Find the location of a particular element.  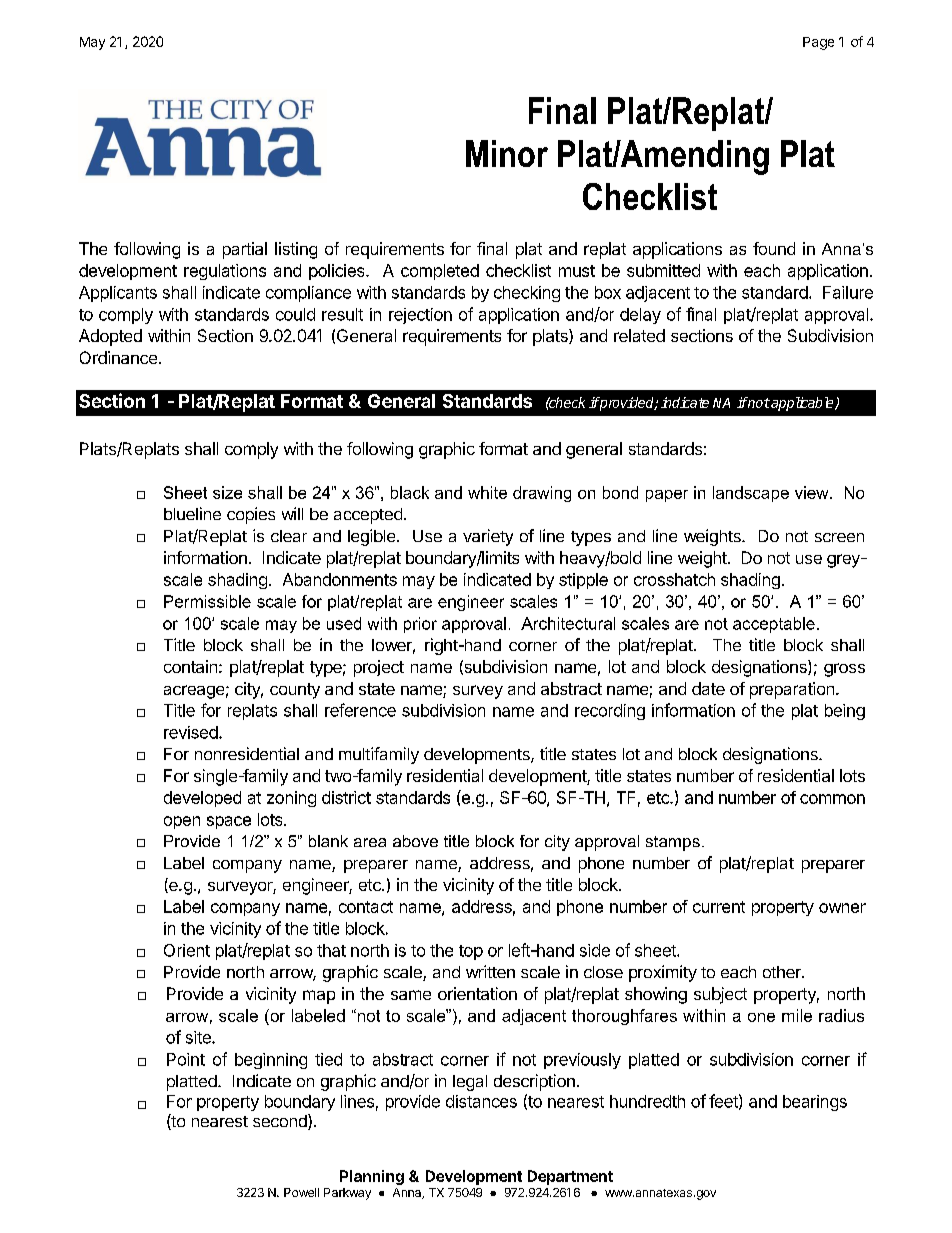

applicable is located at coordinates (802, 404).
